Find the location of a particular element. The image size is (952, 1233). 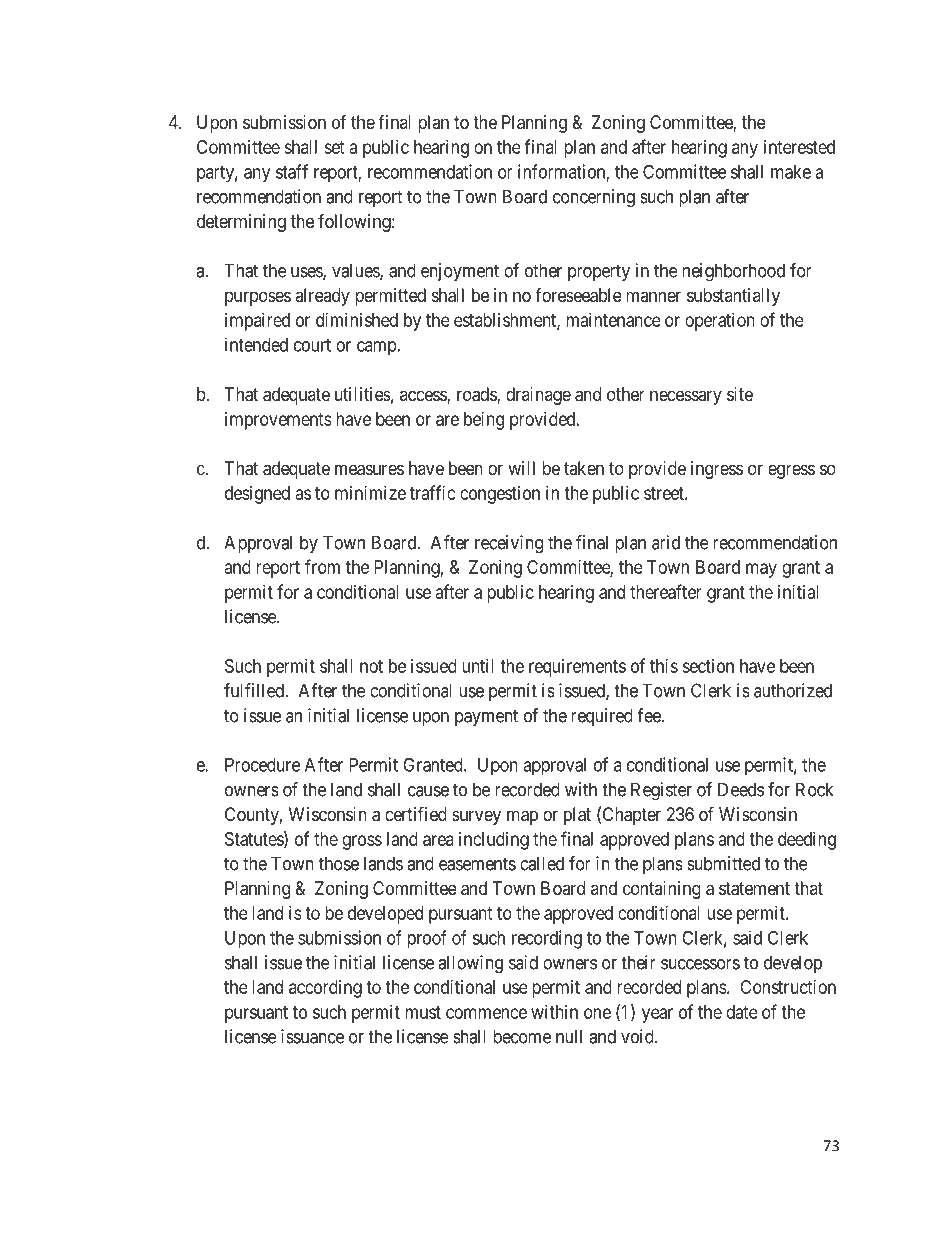

Procedure is located at coordinates (262, 765).
